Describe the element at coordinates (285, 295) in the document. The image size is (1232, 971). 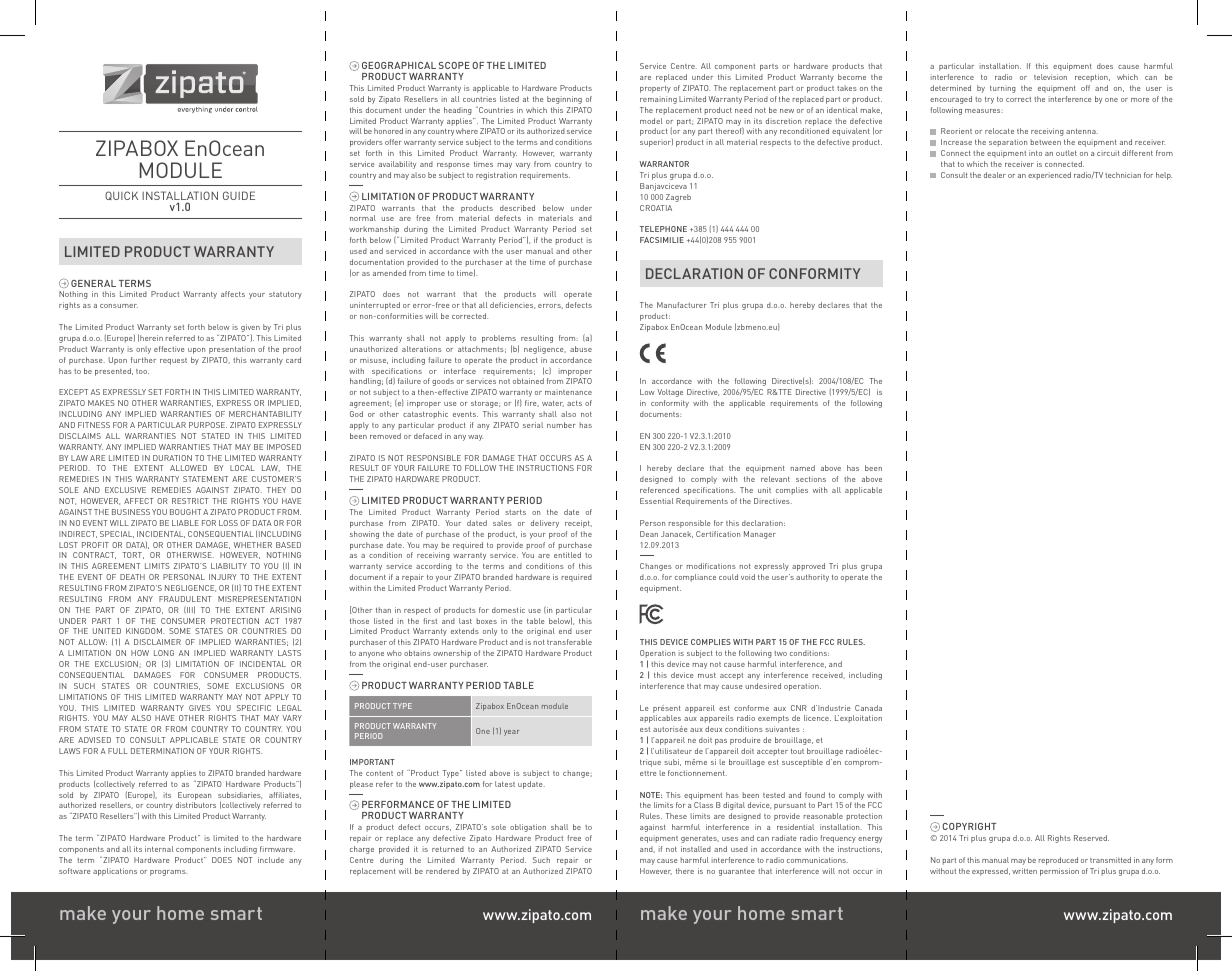
I see `statutory` at that location.
